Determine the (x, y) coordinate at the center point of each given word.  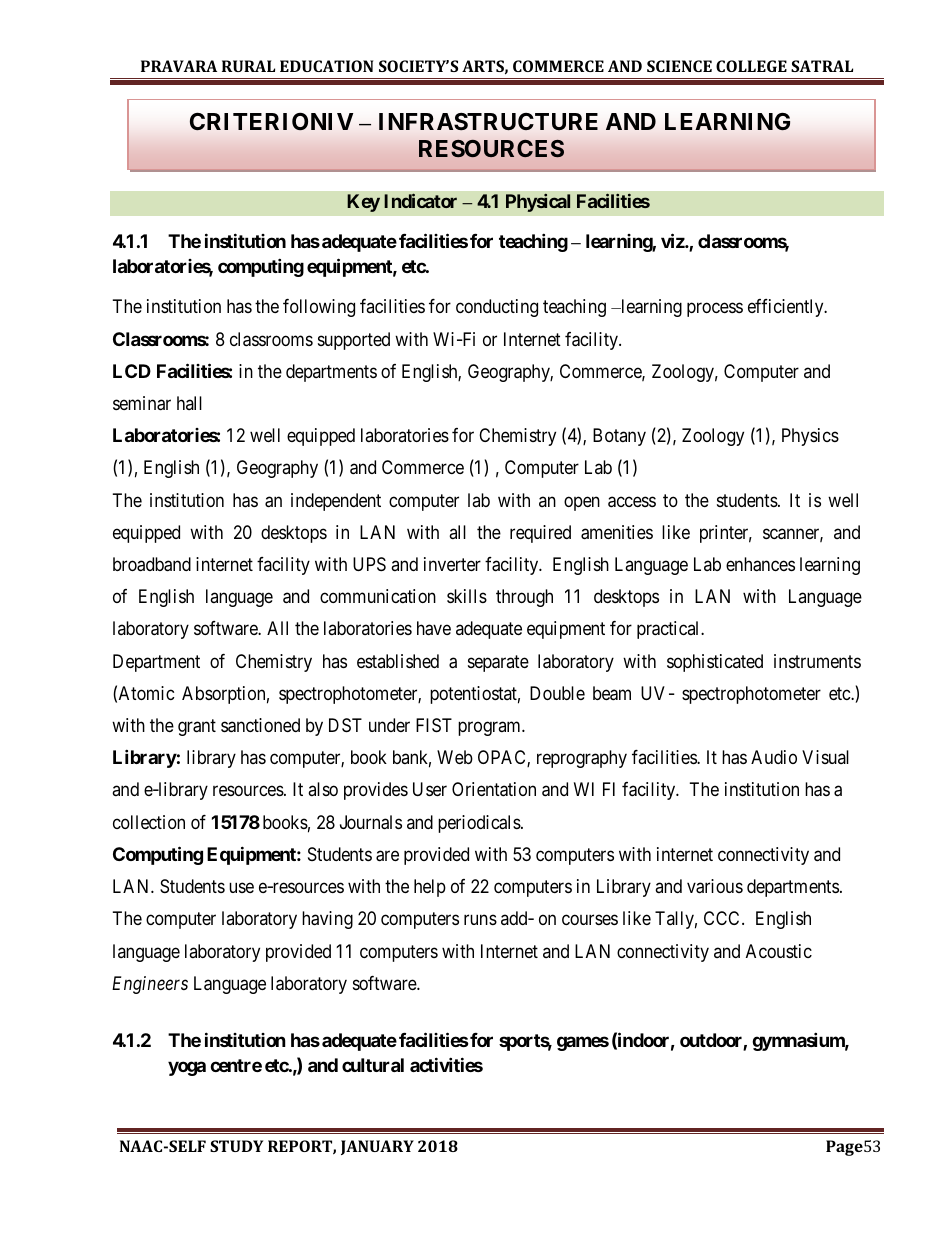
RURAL (248, 66)
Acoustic (779, 951)
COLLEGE (751, 66)
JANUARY (377, 1147)
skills (467, 596)
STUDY (236, 1146)
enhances (760, 564)
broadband (152, 564)
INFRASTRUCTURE (488, 122)
